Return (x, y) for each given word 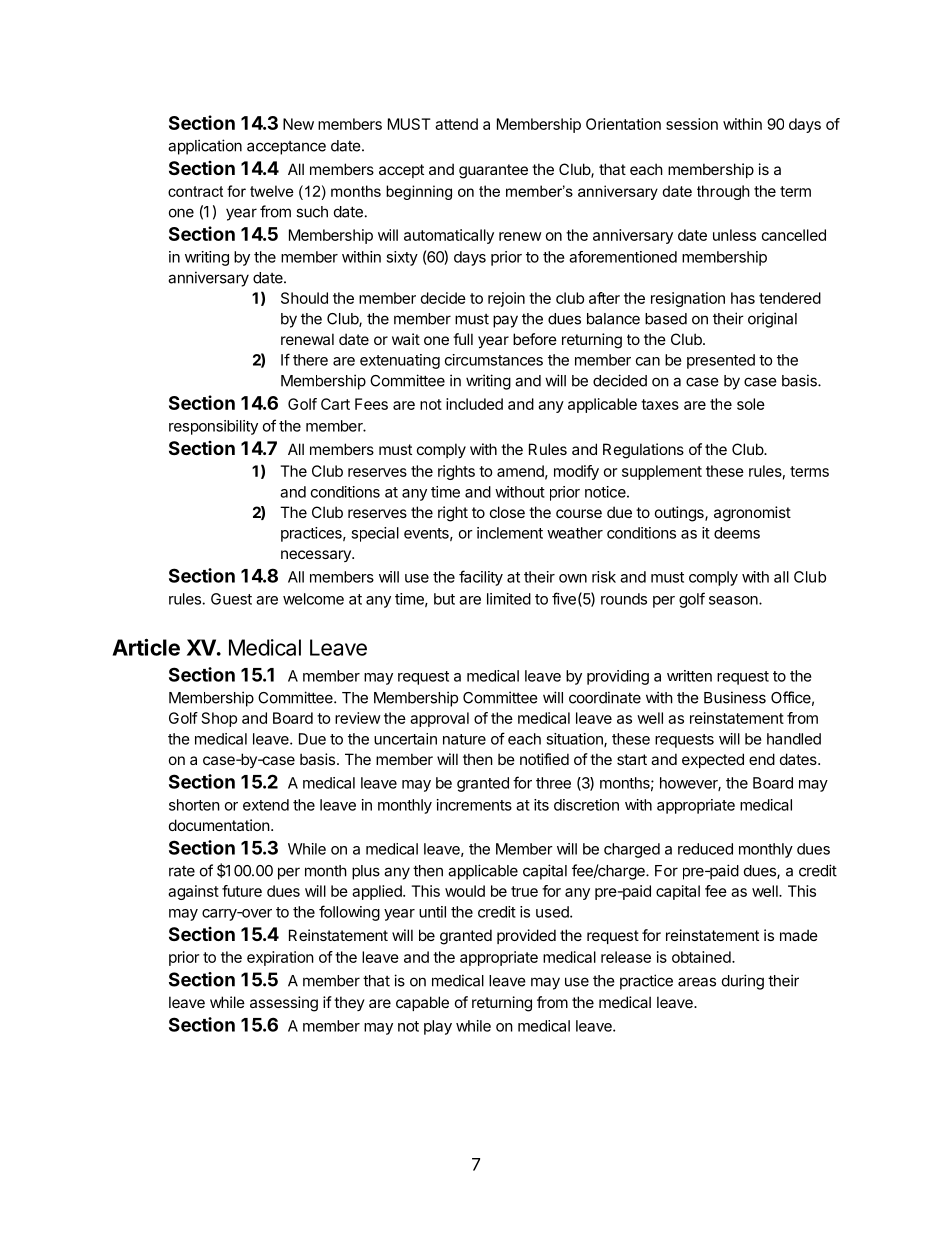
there (310, 360)
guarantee (493, 171)
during (743, 982)
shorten (194, 805)
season (734, 600)
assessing (284, 1004)
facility (481, 578)
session (692, 124)
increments (474, 805)
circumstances (494, 360)
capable (422, 1003)
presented (721, 361)
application (205, 147)
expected (713, 760)
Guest (231, 599)
